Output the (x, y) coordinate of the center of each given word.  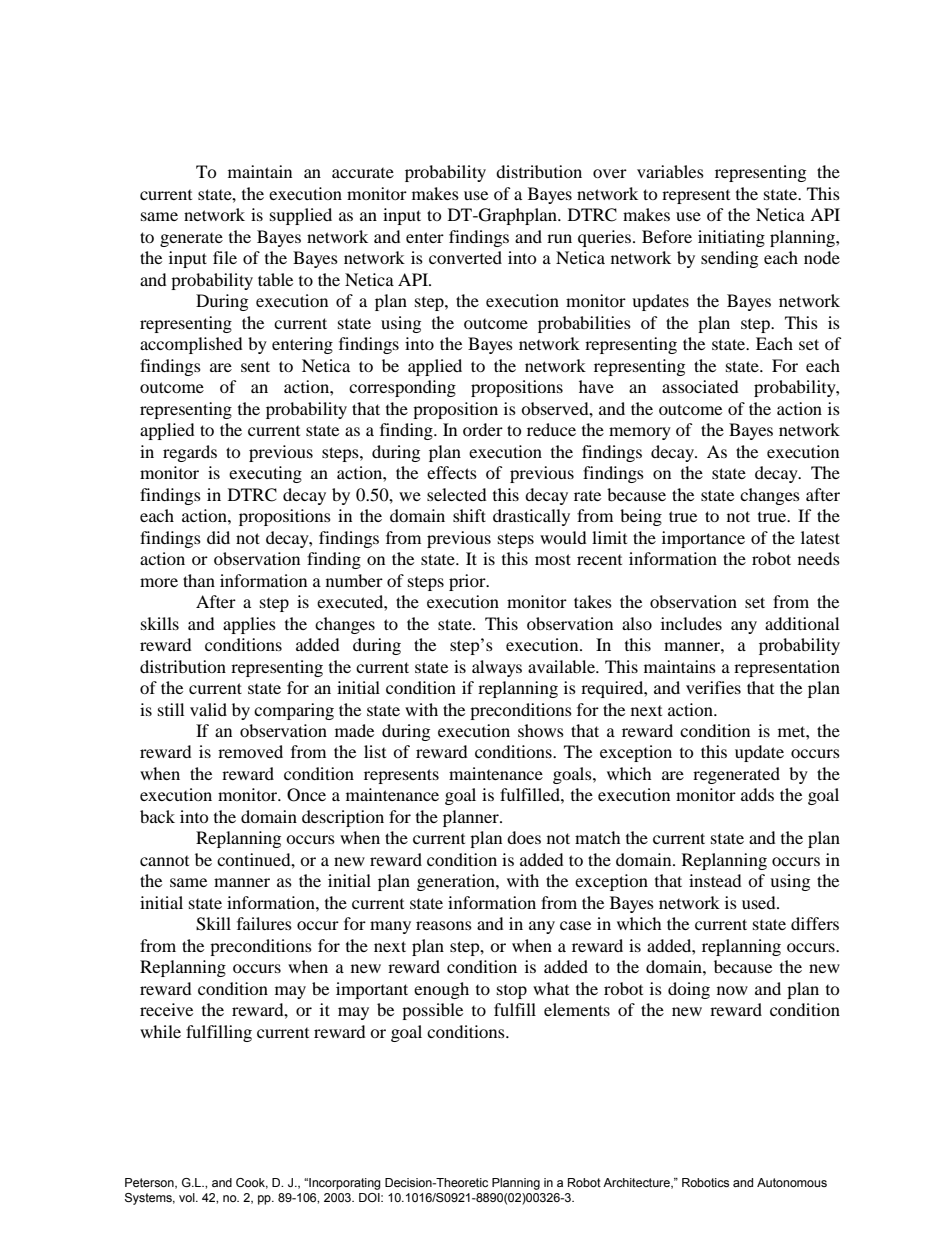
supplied (301, 216)
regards (190, 453)
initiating (731, 238)
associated (700, 386)
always (497, 668)
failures (264, 923)
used (760, 902)
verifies (713, 687)
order (483, 429)
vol (188, 1197)
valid (208, 709)
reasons (444, 925)
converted (465, 257)
